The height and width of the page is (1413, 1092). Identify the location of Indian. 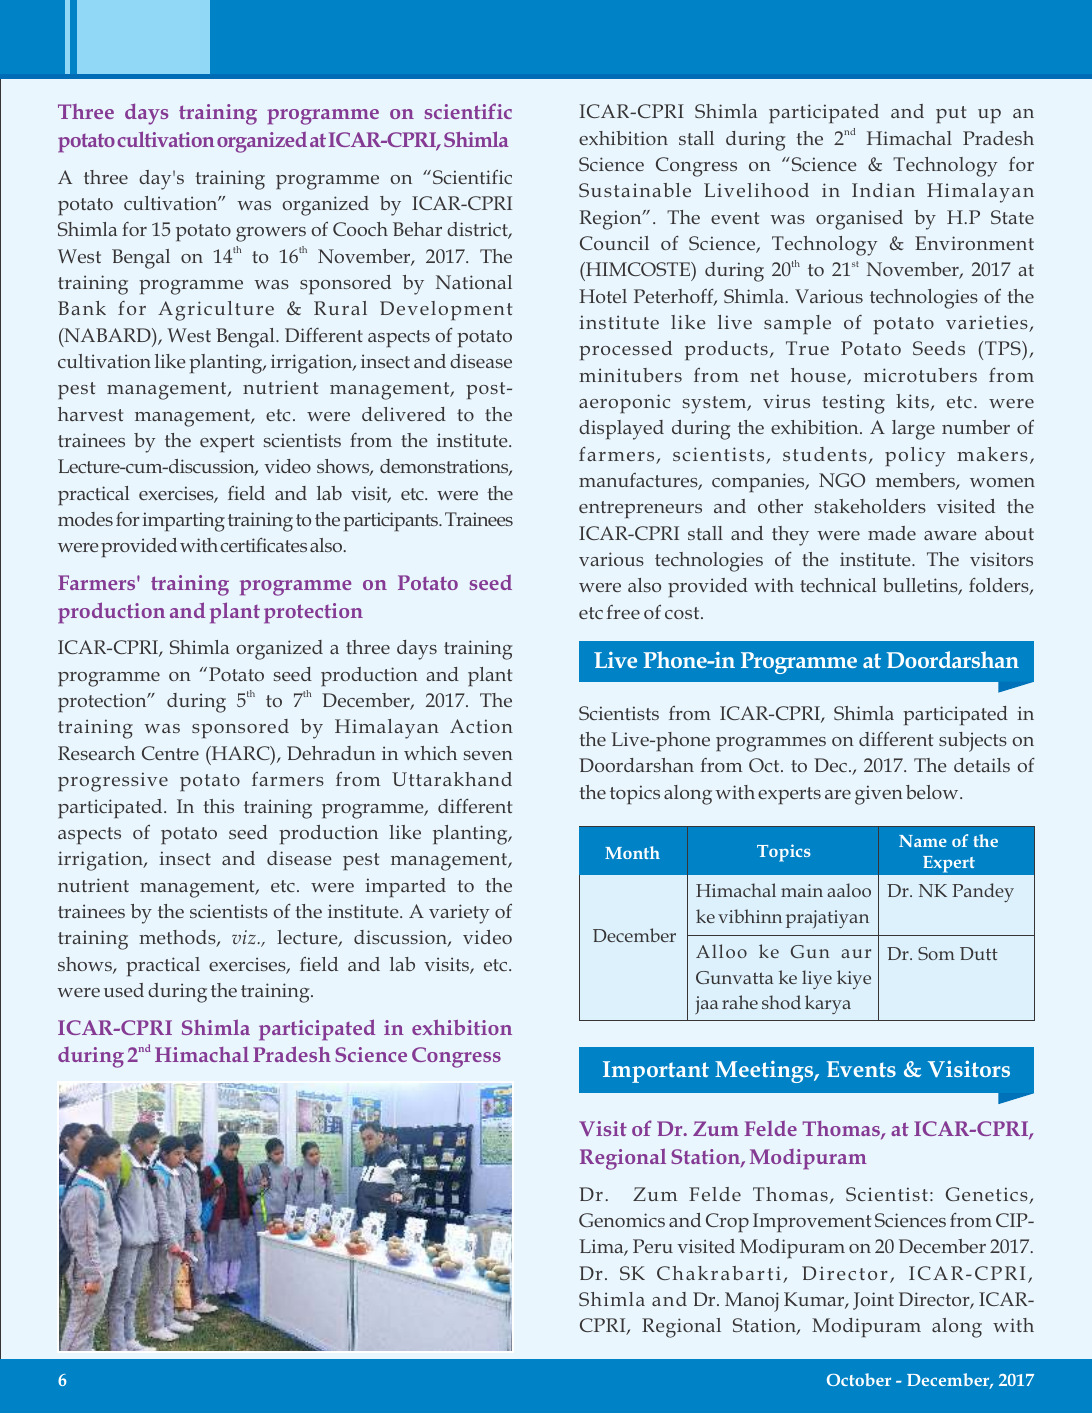
(883, 190).
